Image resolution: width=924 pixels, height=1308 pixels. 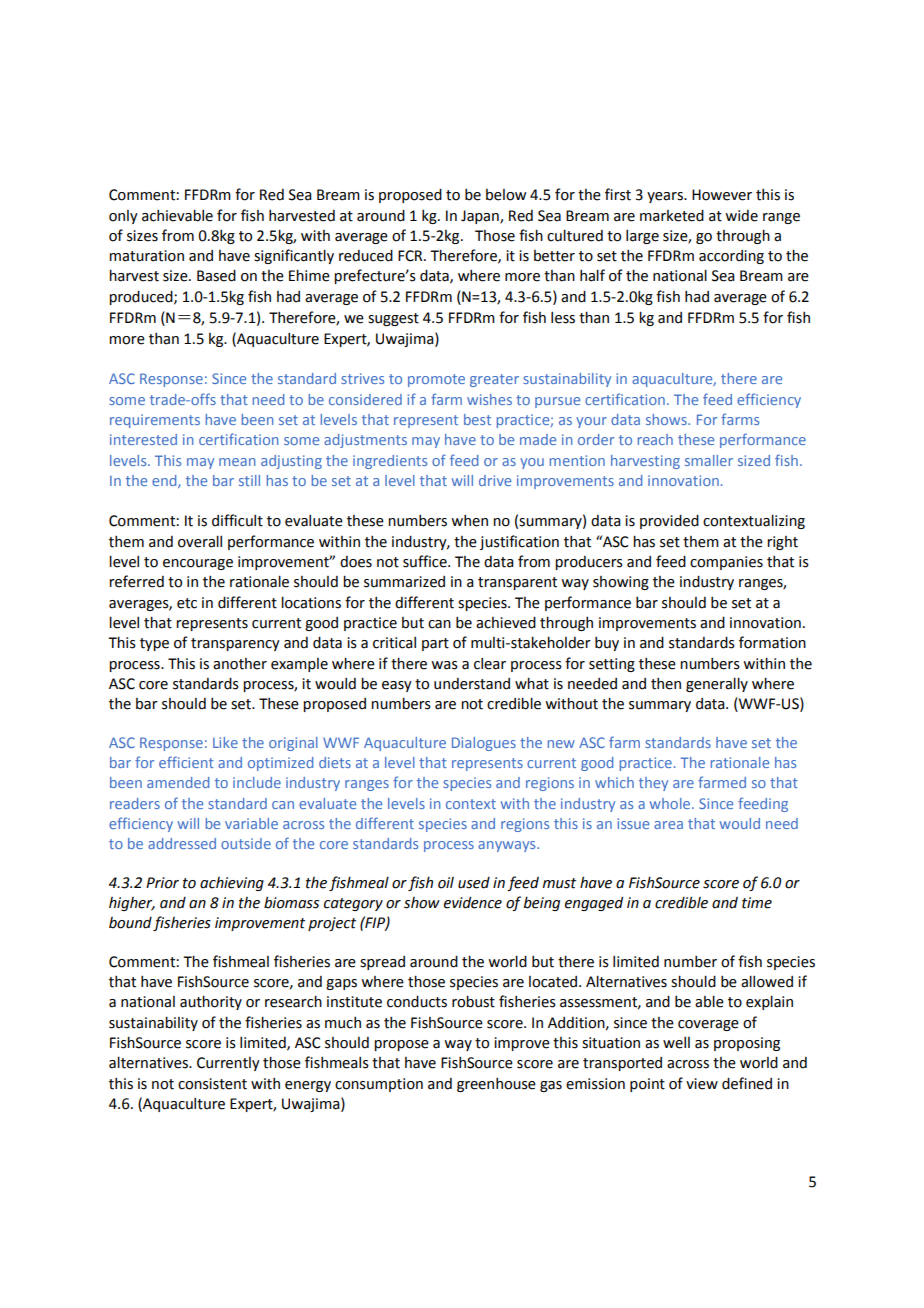 What do you see at coordinates (146, 256) in the page?
I see `maturation` at bounding box center [146, 256].
